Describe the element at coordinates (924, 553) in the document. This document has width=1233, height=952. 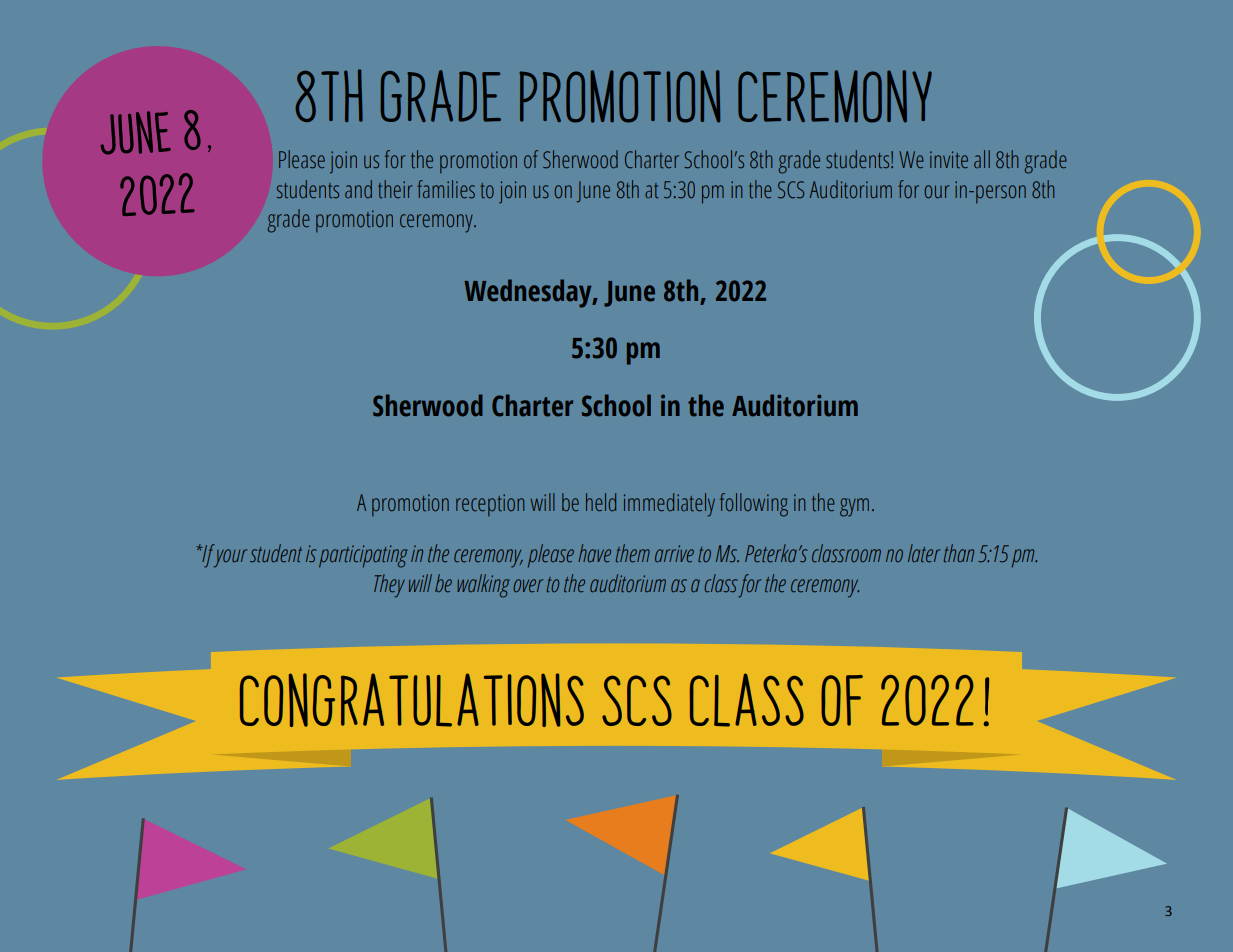
I see `later` at that location.
